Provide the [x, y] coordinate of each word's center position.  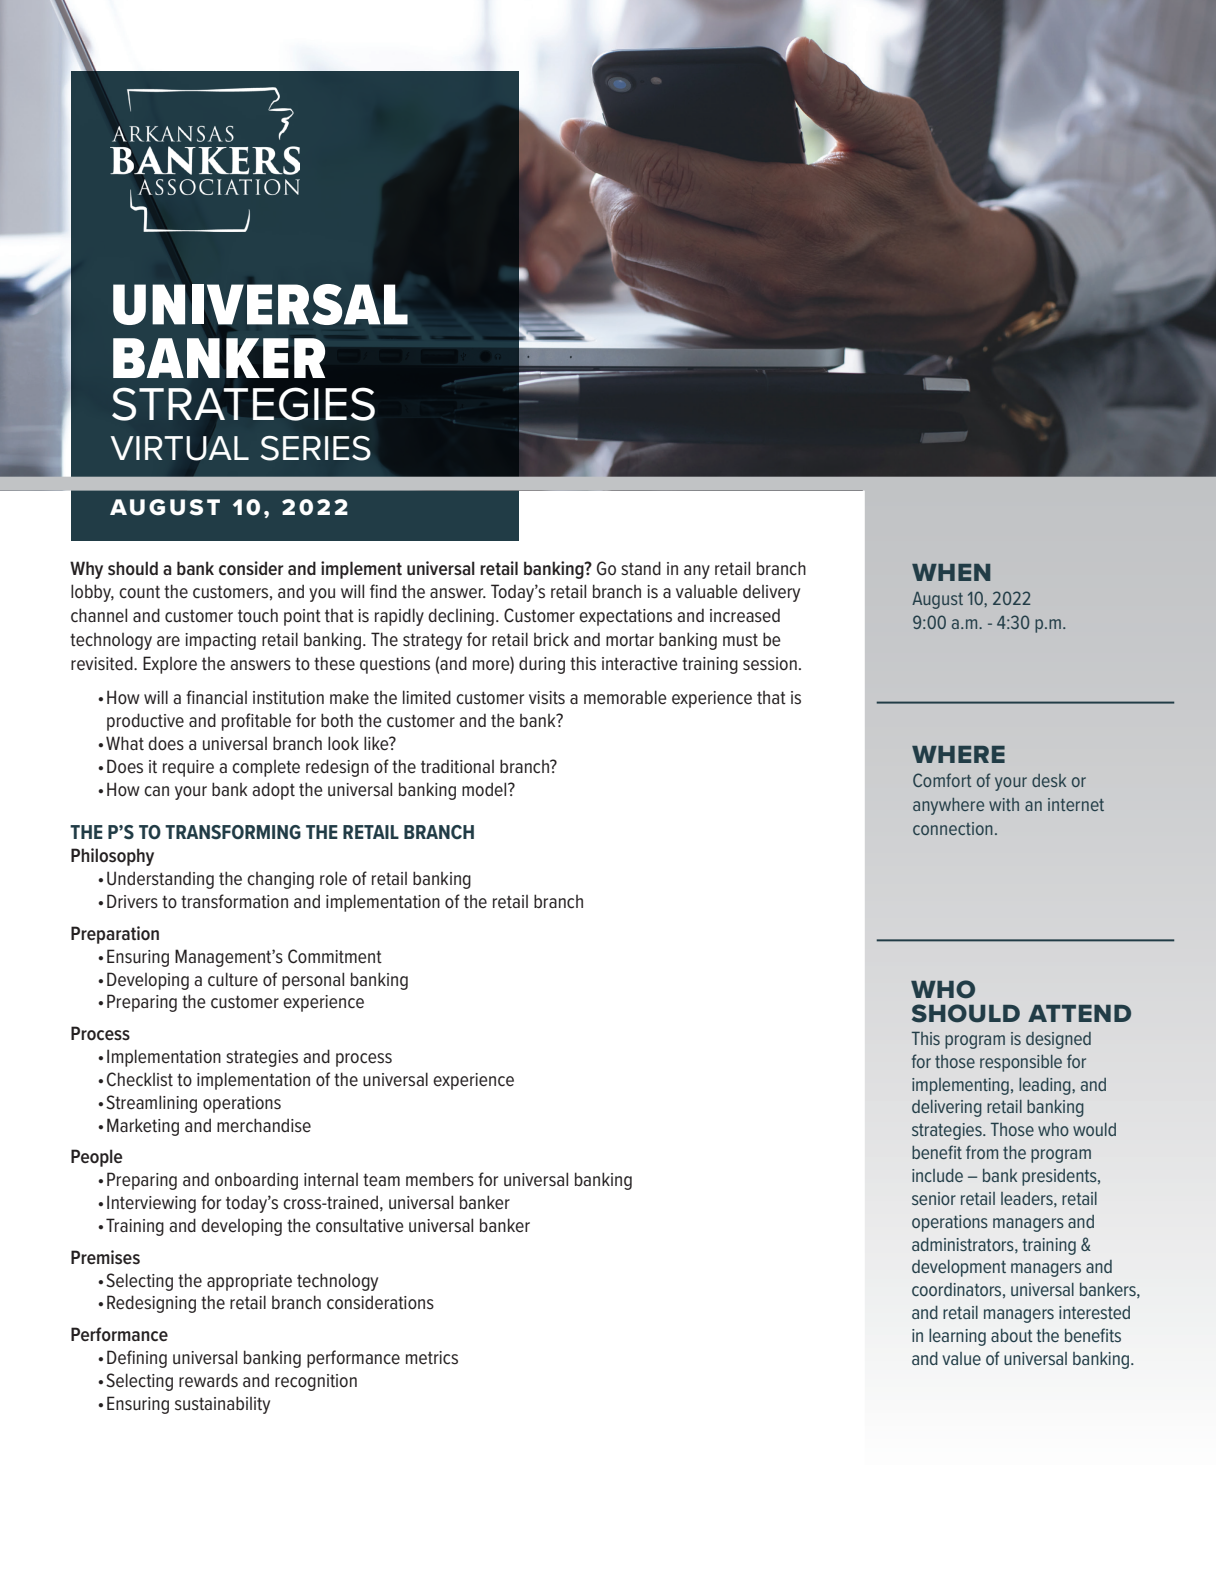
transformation [234, 901]
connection [953, 828]
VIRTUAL [180, 448]
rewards [208, 1380]
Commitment [335, 956]
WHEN [951, 572]
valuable [707, 591]
